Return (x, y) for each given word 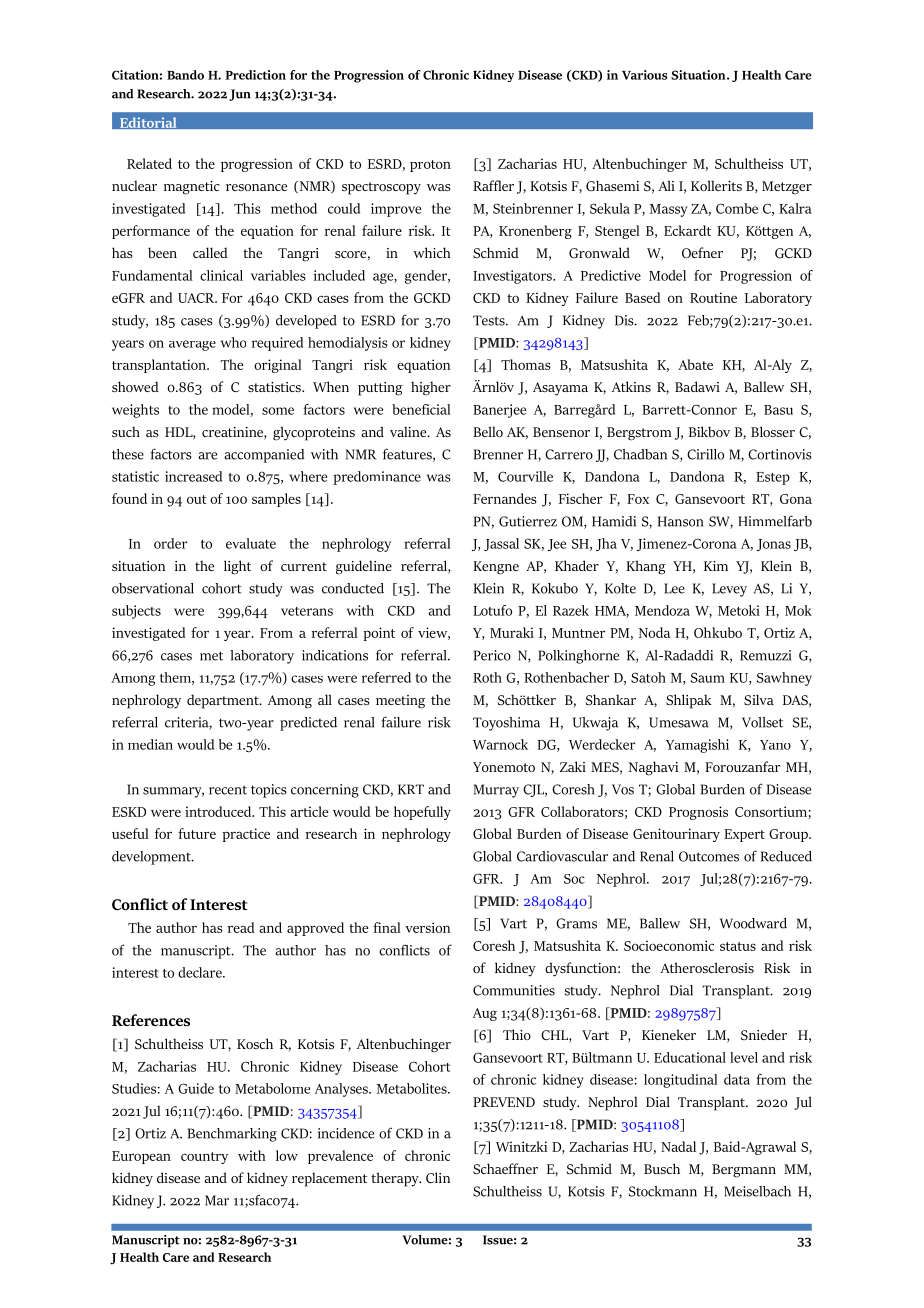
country (204, 1158)
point (379, 634)
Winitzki (521, 1146)
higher (431, 388)
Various (645, 75)
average (192, 345)
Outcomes (709, 856)
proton (430, 166)
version (427, 927)
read (241, 927)
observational (153, 588)
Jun (239, 95)
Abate (695, 364)
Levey (729, 590)
